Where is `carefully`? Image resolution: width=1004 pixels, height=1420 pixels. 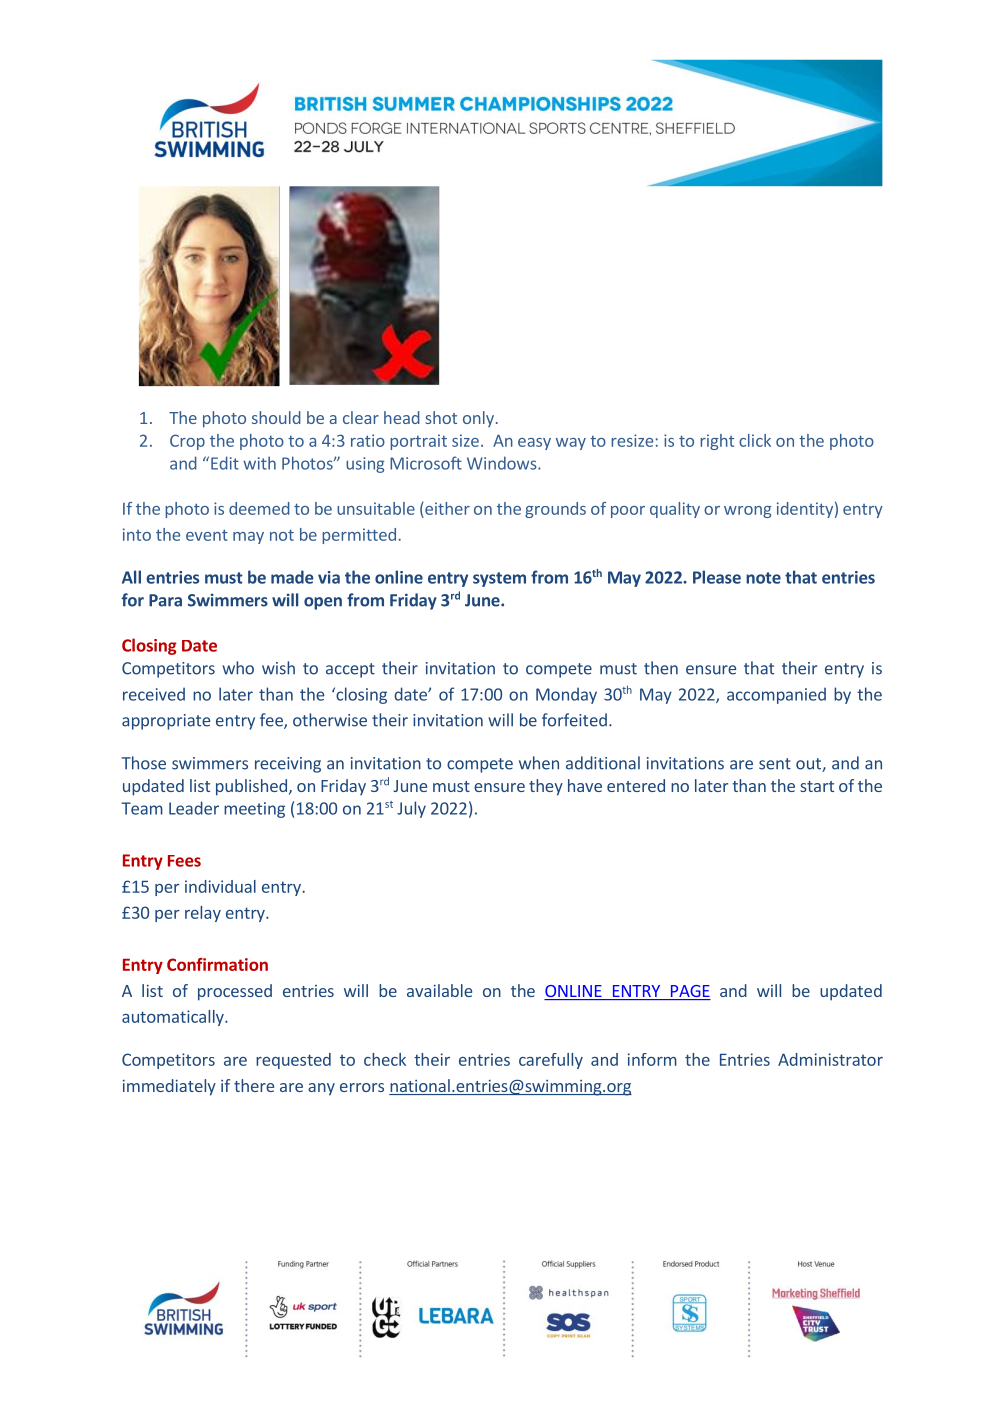 carefully is located at coordinates (551, 1061).
